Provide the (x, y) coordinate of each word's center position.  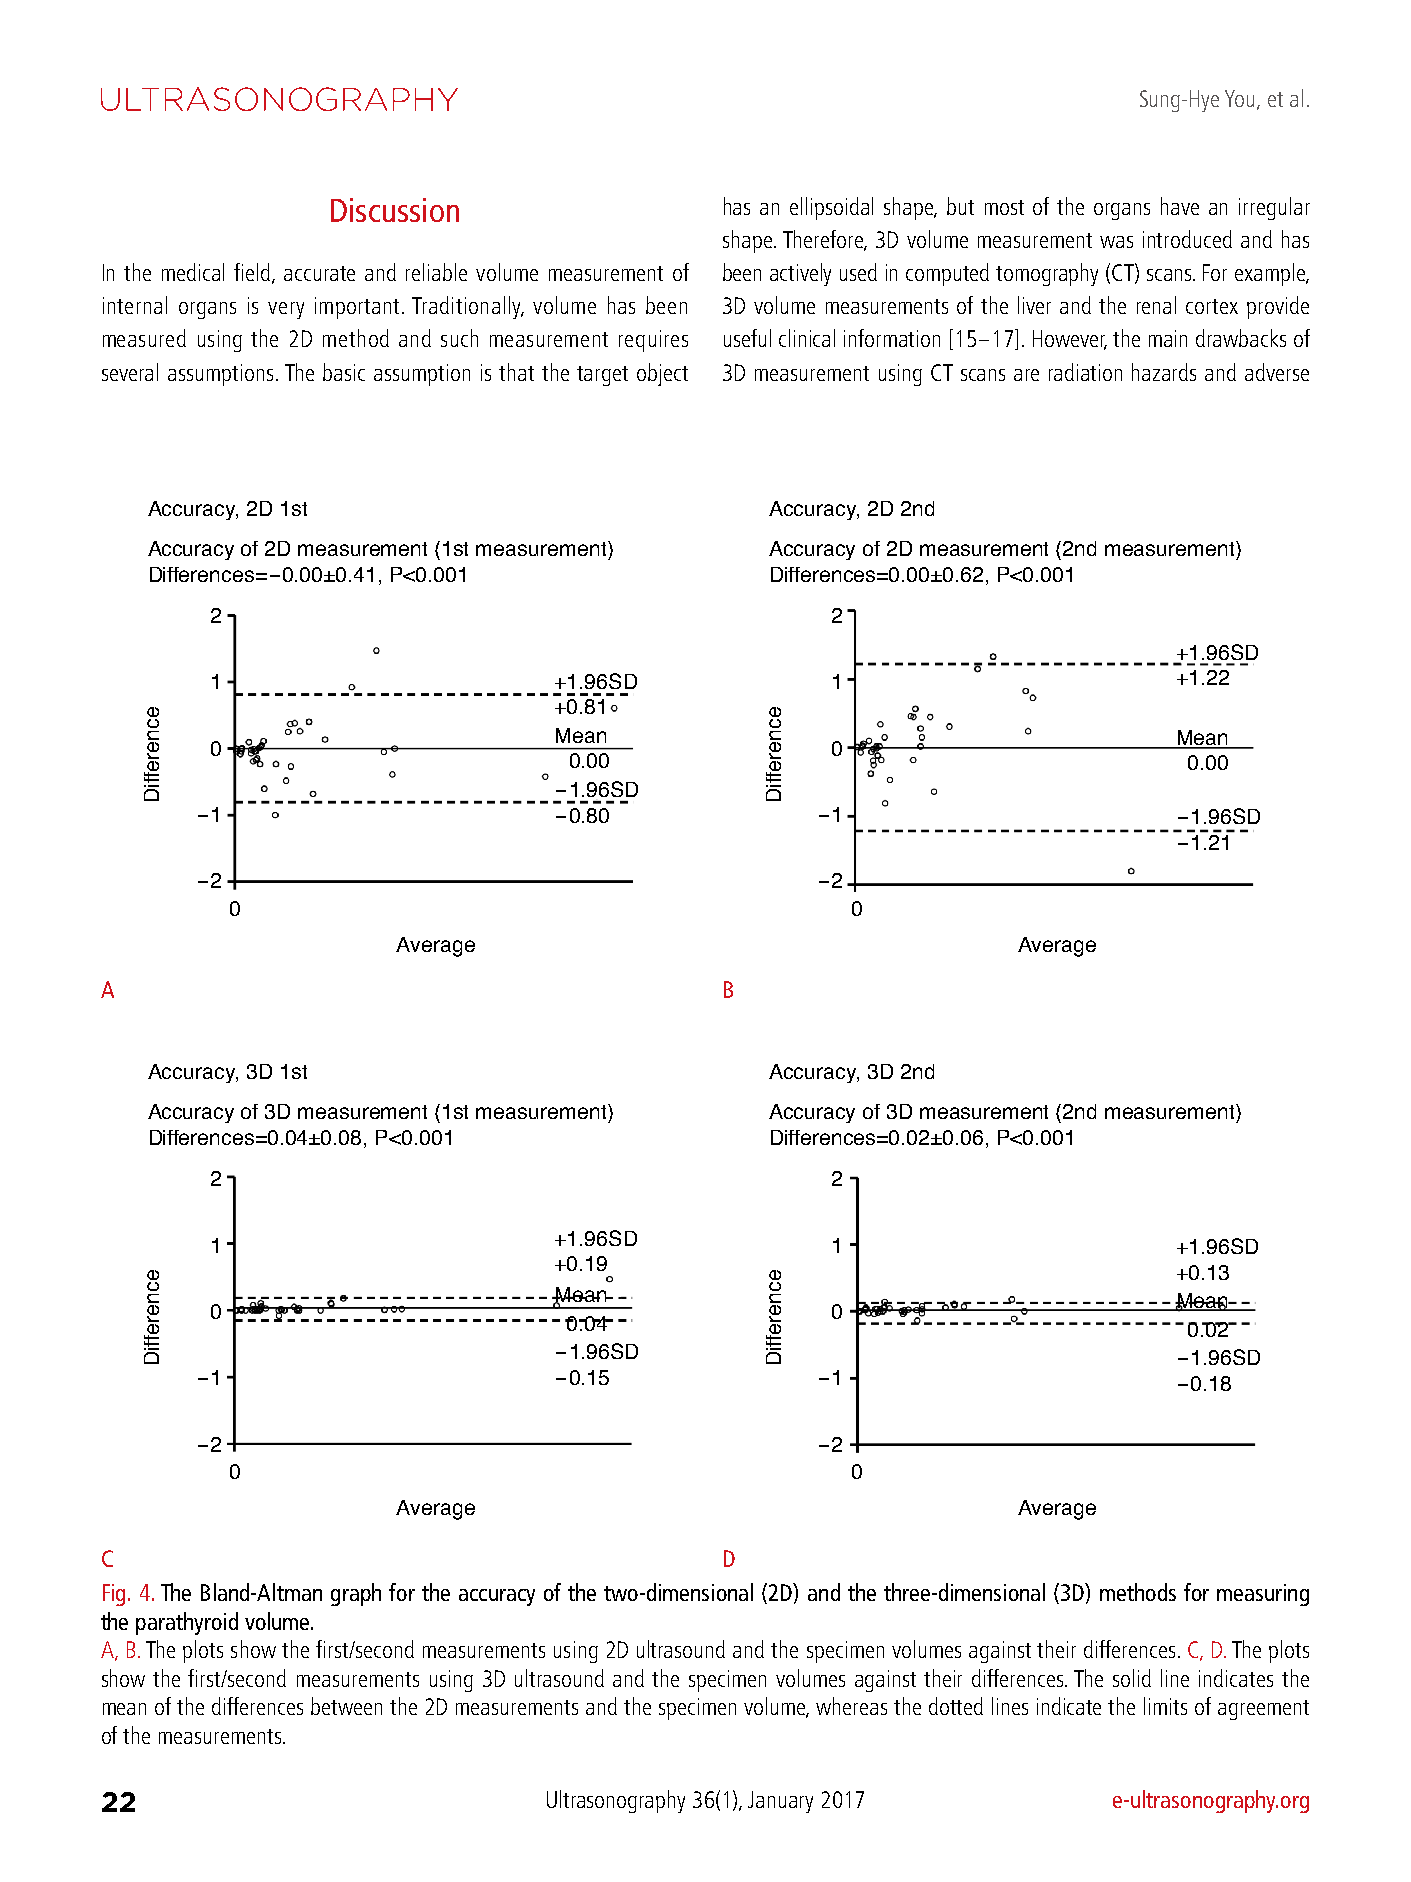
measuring (1263, 1595)
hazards (1164, 372)
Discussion (395, 210)
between (346, 1706)
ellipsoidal (831, 208)
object (662, 374)
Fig (114, 1595)
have (1180, 206)
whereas (851, 1706)
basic (344, 372)
